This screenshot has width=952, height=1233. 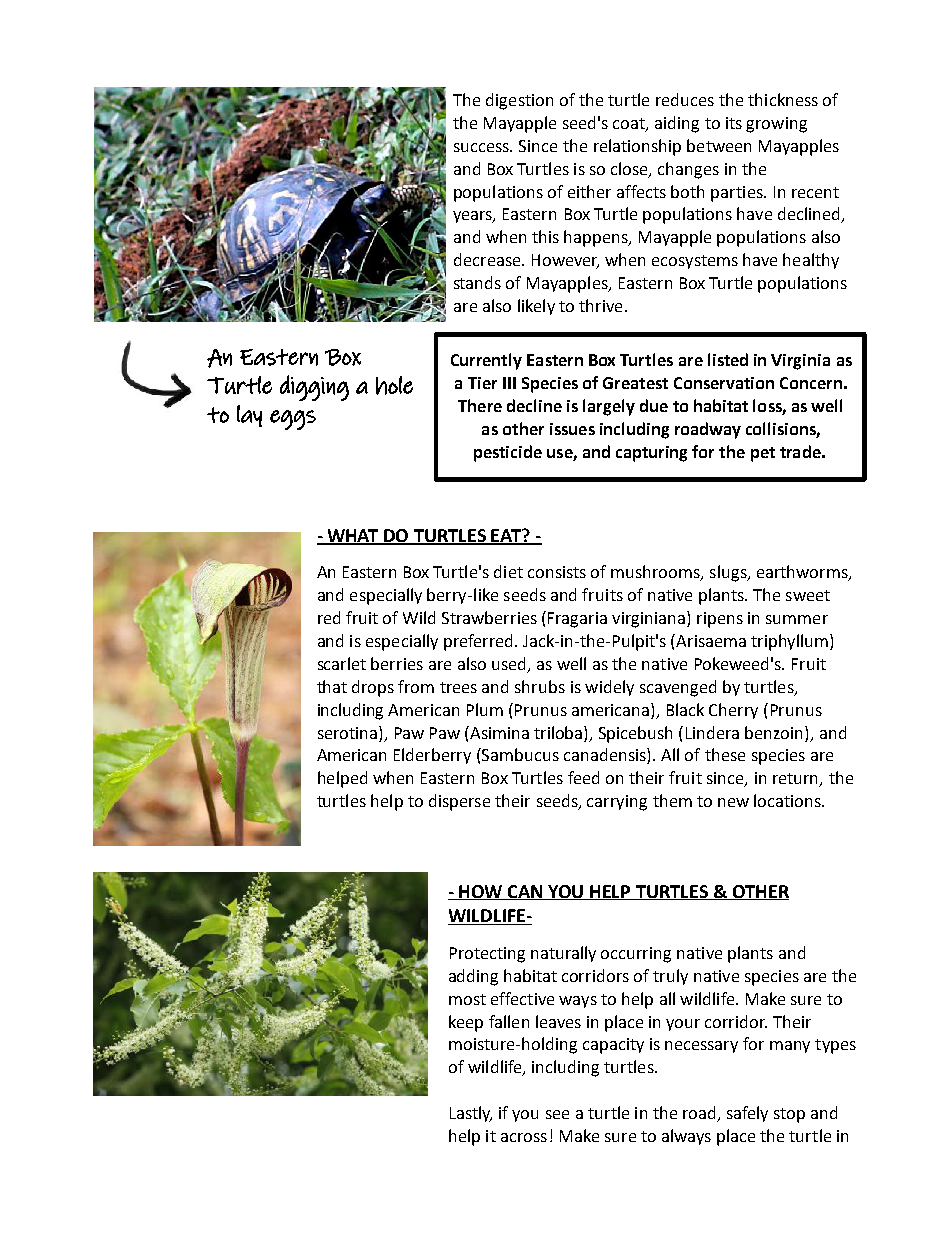 I want to click on pet, so click(x=763, y=454).
